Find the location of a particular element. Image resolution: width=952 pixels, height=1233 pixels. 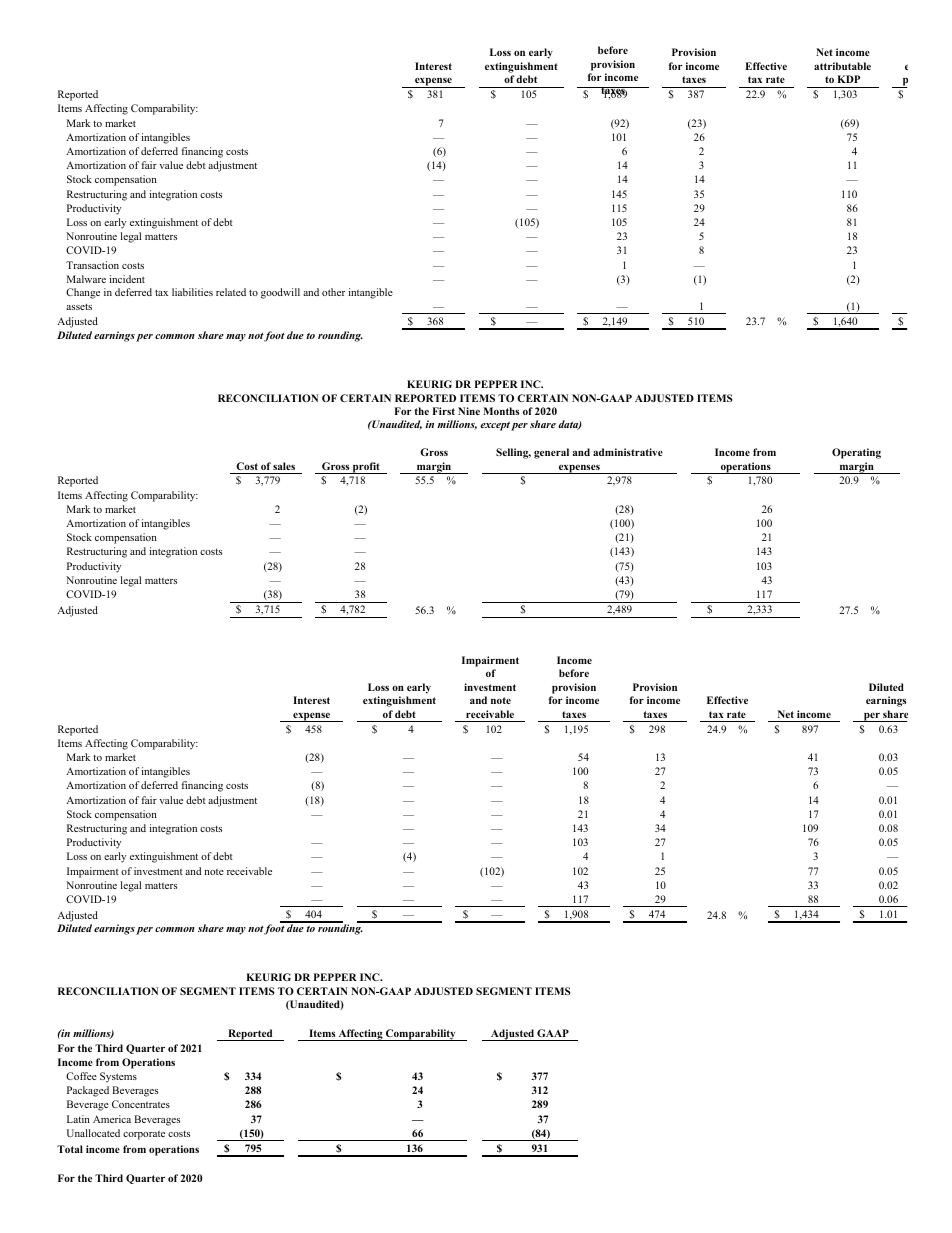

Systems is located at coordinates (118, 1077).
